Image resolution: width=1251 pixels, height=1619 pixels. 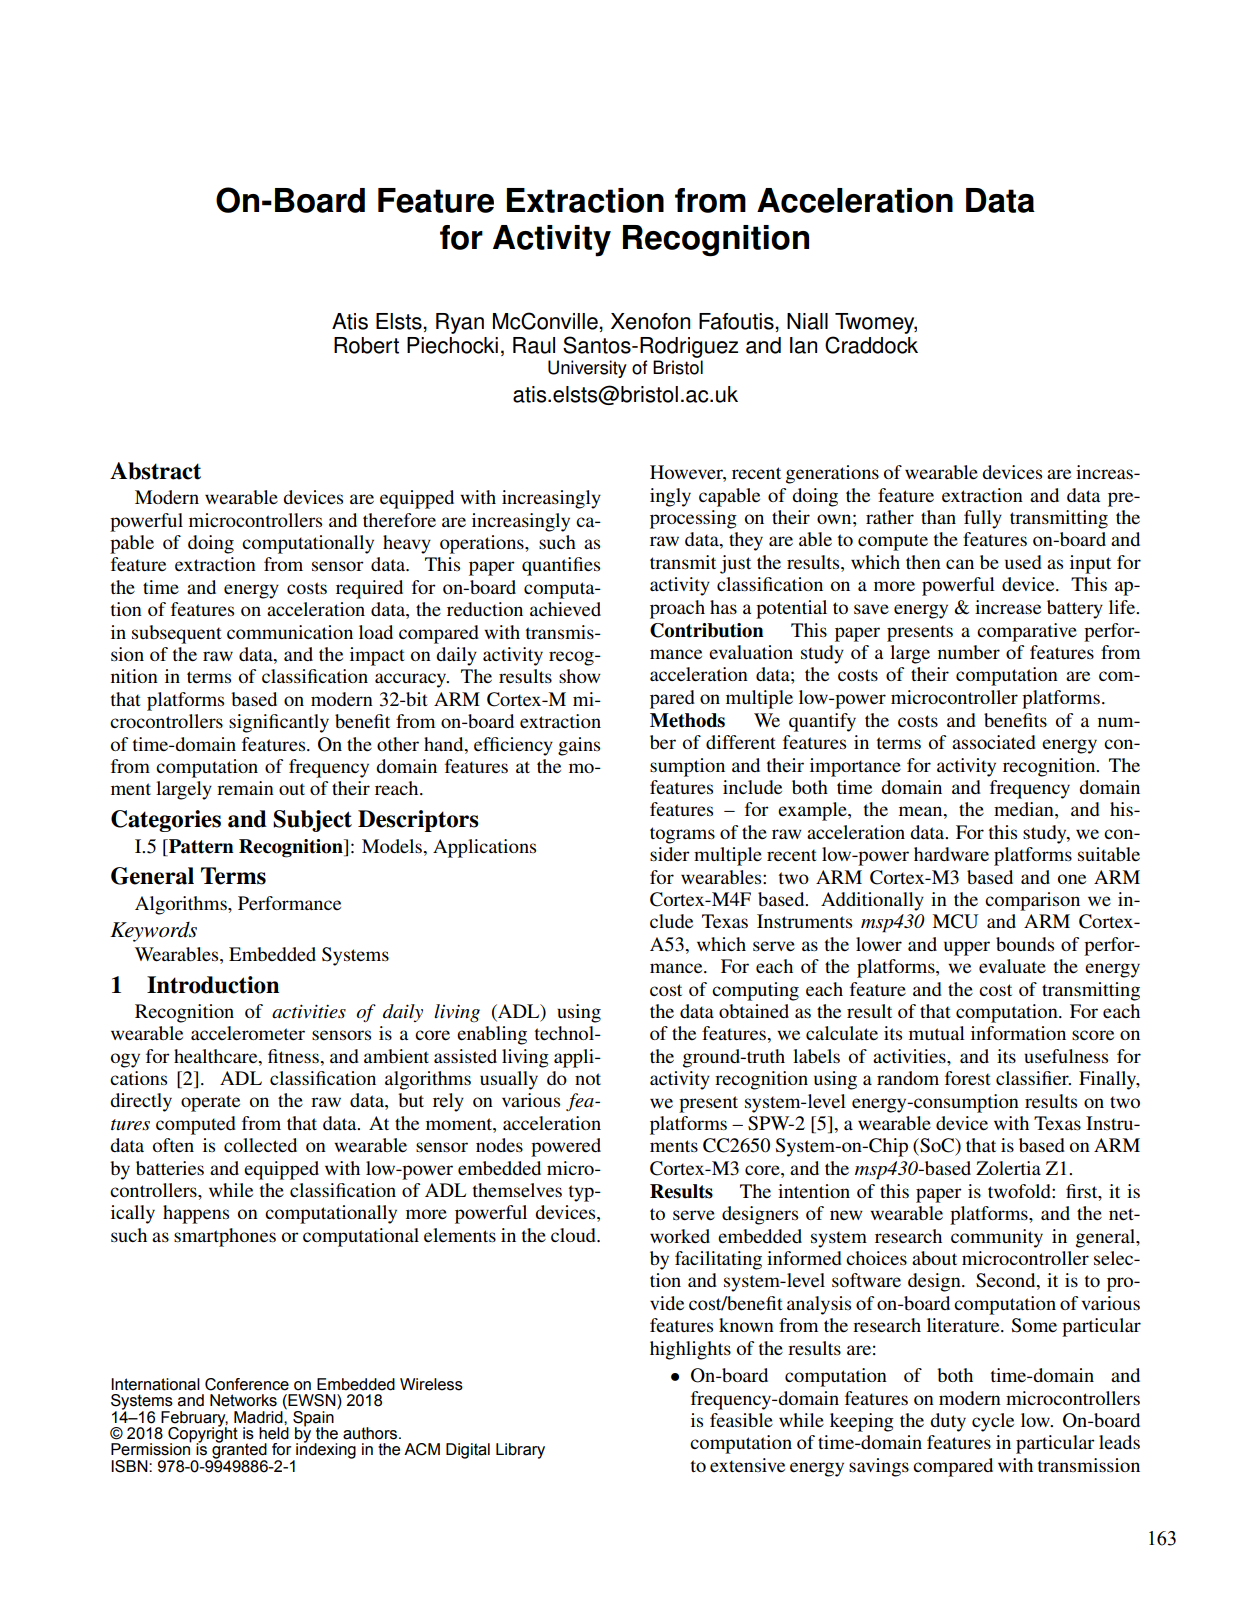 What do you see at coordinates (1032, 901) in the image?
I see `comparison` at bounding box center [1032, 901].
